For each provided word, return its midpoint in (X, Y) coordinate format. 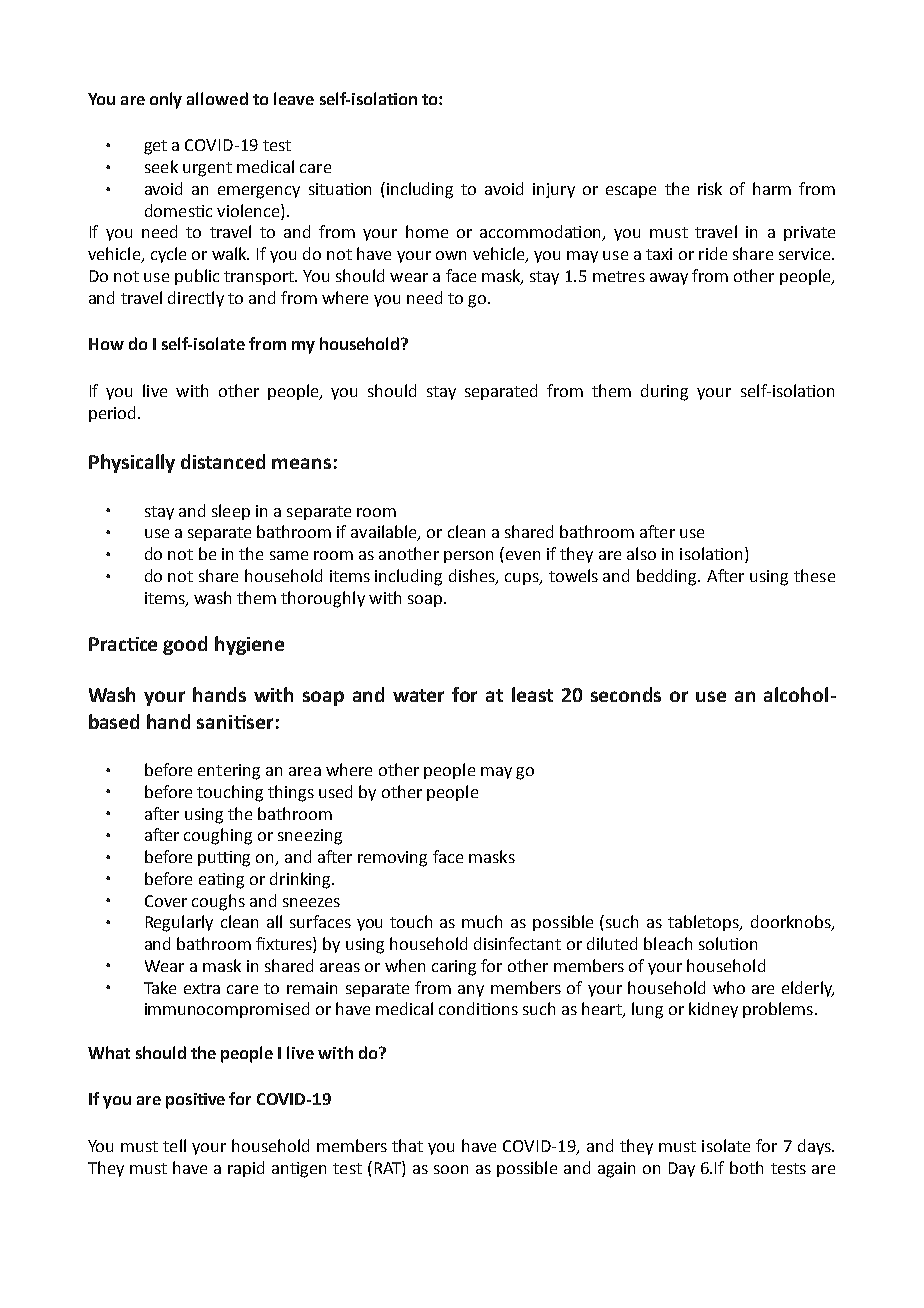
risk (710, 188)
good (185, 645)
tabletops (705, 923)
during (664, 392)
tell (174, 1145)
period (114, 414)
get (155, 147)
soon (451, 1169)
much (482, 921)
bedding (668, 577)
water (418, 695)
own (451, 255)
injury (554, 190)
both (746, 1167)
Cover (166, 901)
